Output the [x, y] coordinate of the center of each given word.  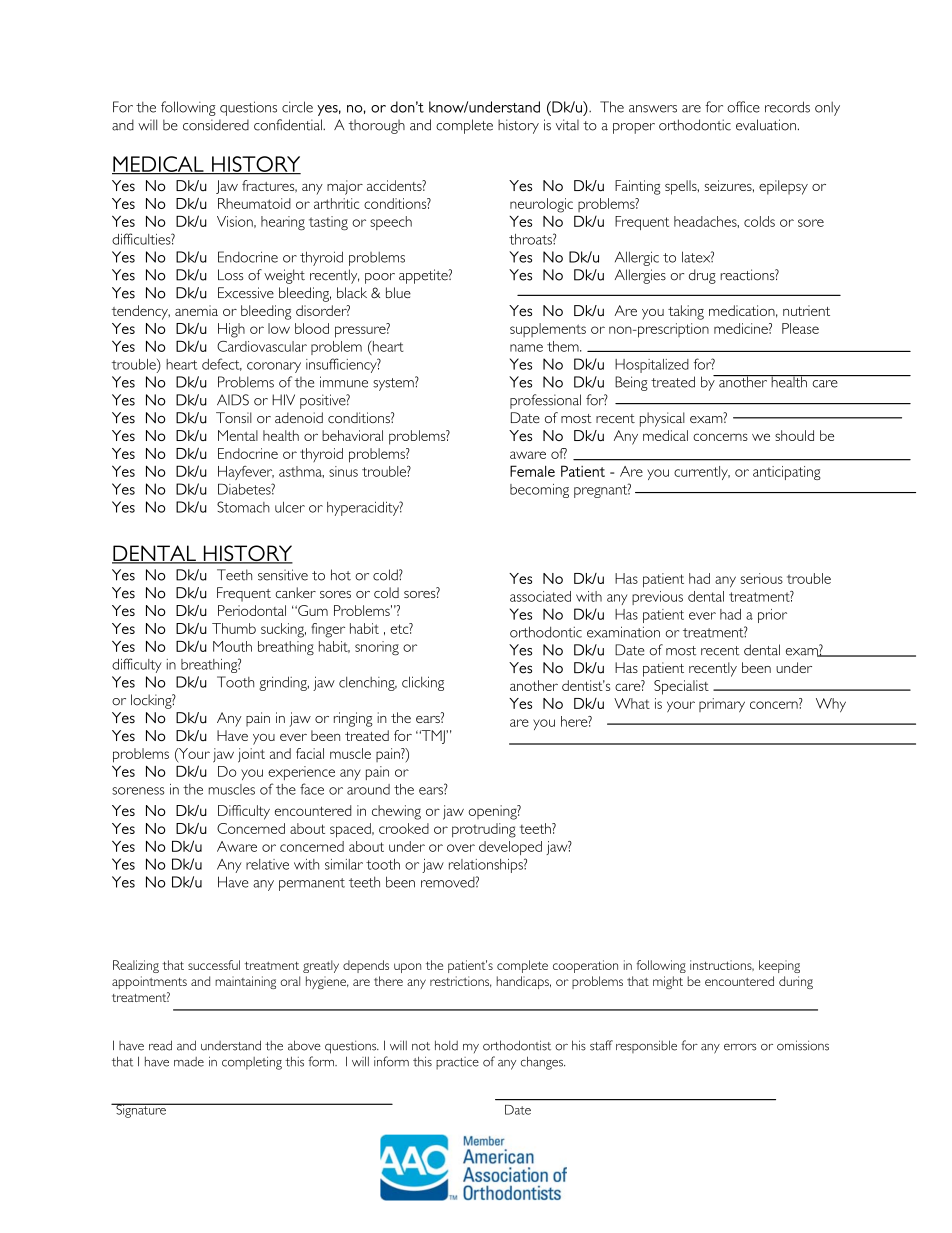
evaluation [766, 125]
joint [251, 755]
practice [457, 1063]
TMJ [433, 737]
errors [740, 1047]
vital [567, 125]
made [189, 1062]
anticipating [787, 473]
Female [532, 471]
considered [216, 125]
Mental [238, 435]
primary [722, 705]
